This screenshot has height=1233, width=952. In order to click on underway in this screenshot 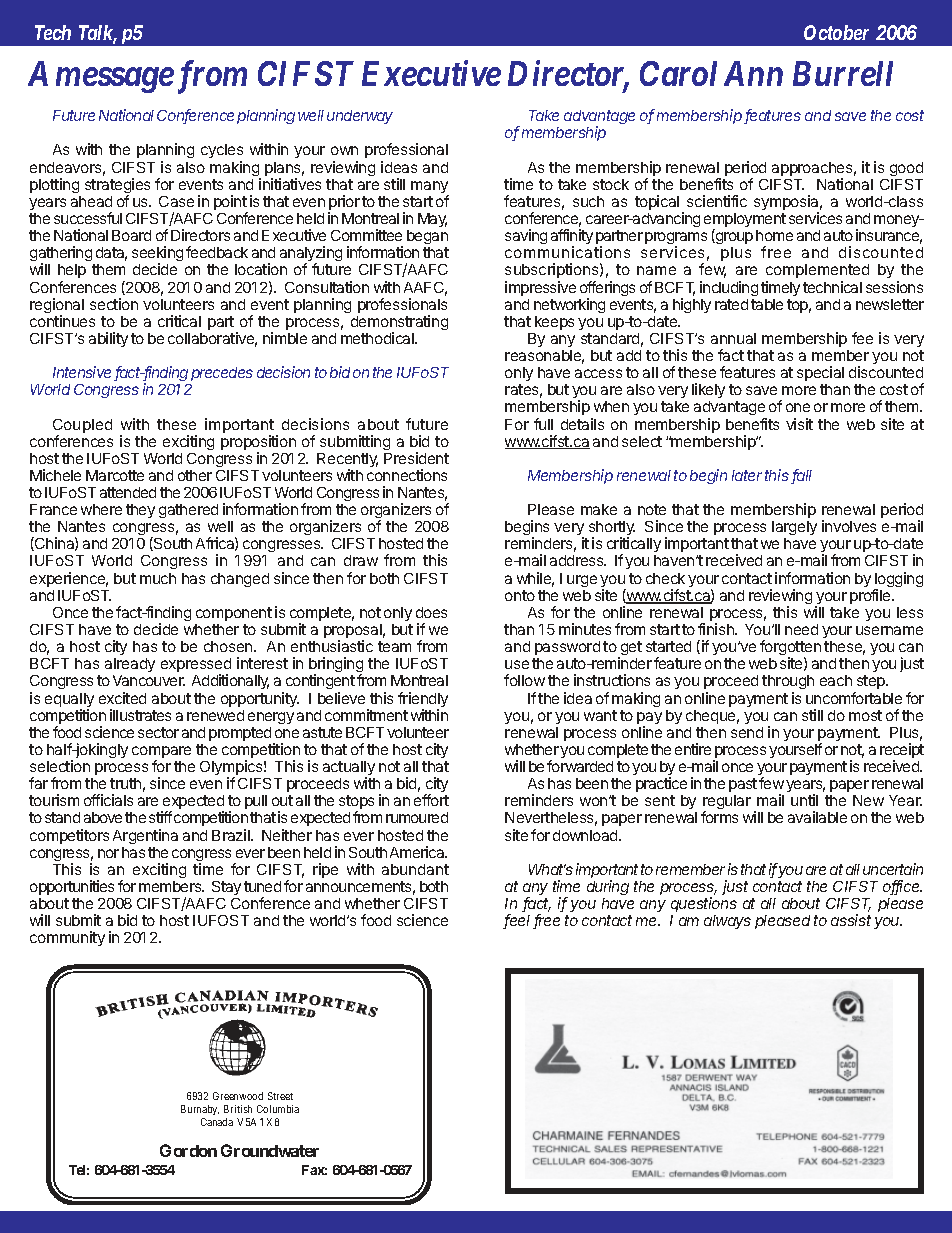, I will do `click(360, 117)`.
